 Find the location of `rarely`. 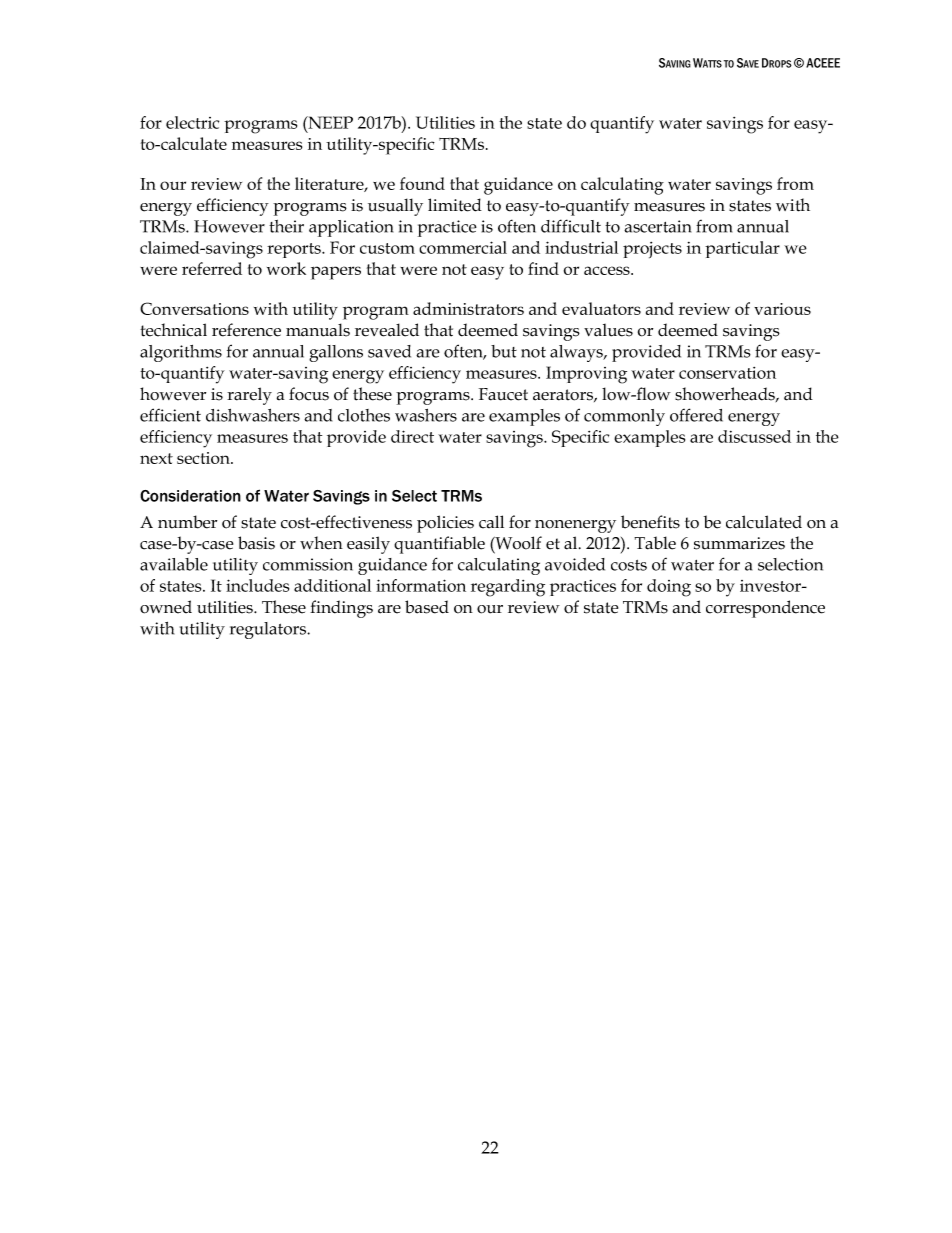

rarely is located at coordinates (249, 396).
